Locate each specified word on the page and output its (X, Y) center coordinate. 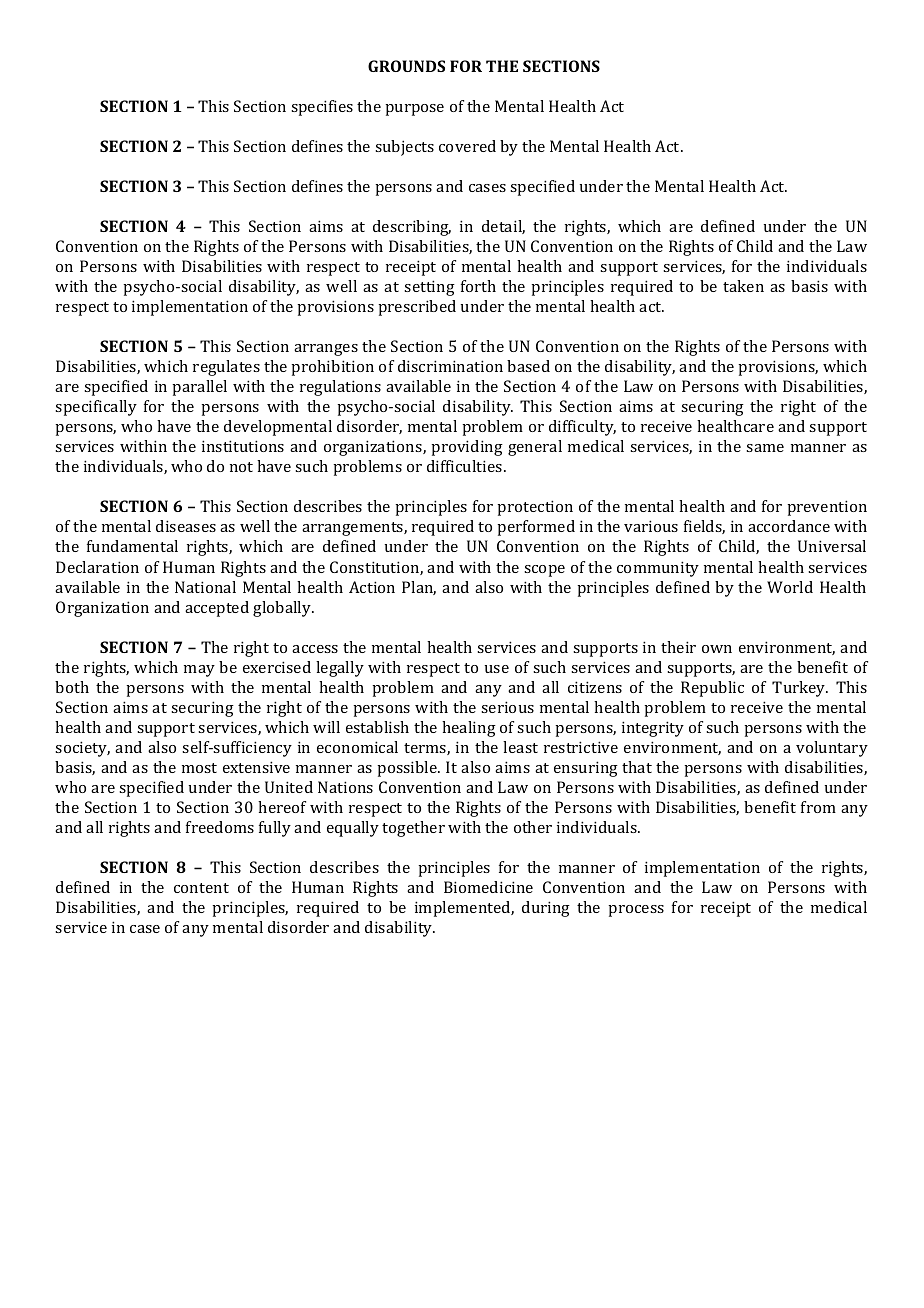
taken (743, 286)
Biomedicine (488, 887)
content (201, 888)
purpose (414, 110)
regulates (226, 368)
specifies (322, 108)
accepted (217, 609)
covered (467, 146)
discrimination (450, 366)
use (497, 669)
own (717, 649)
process (636, 911)
